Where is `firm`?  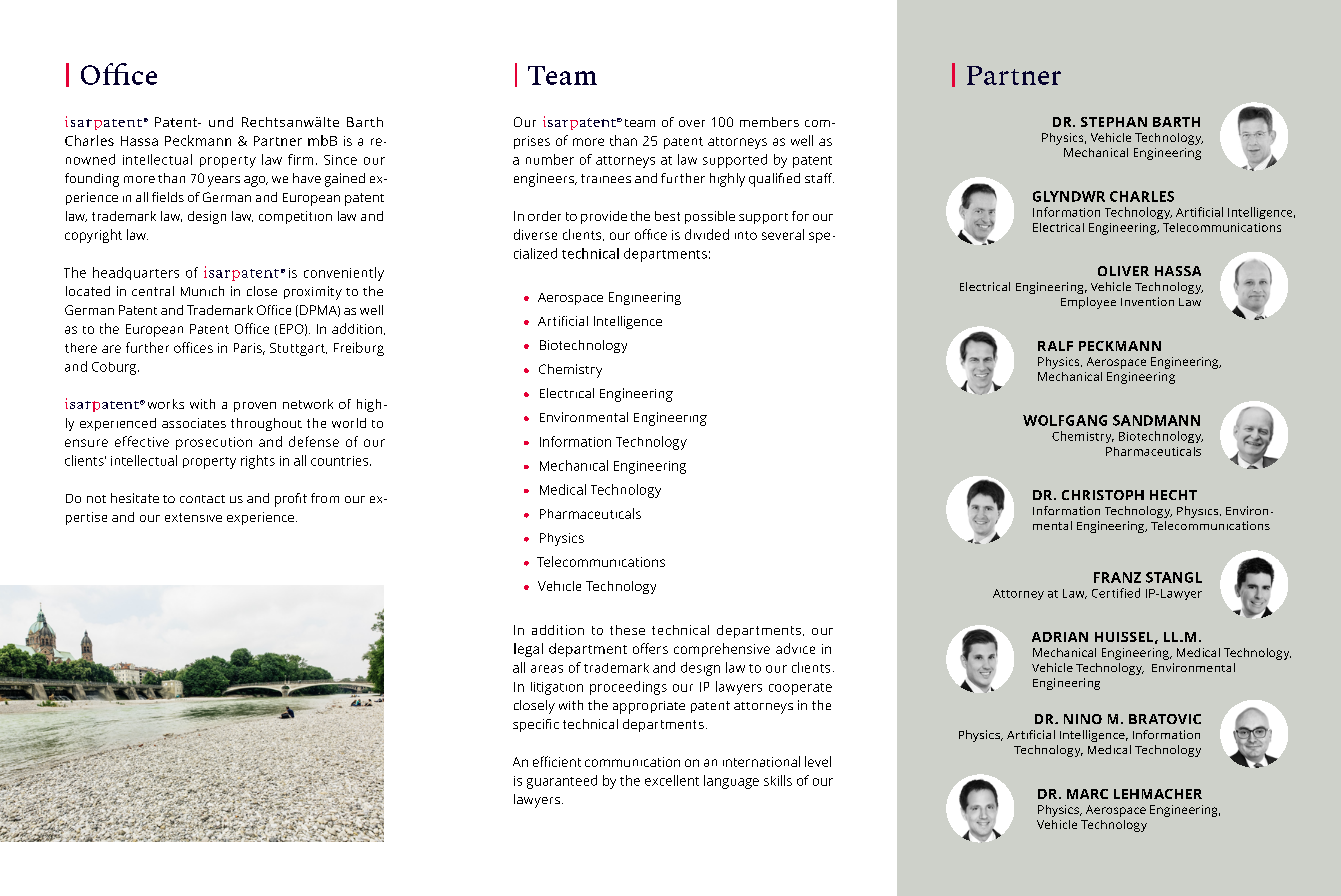
firm is located at coordinates (300, 159).
